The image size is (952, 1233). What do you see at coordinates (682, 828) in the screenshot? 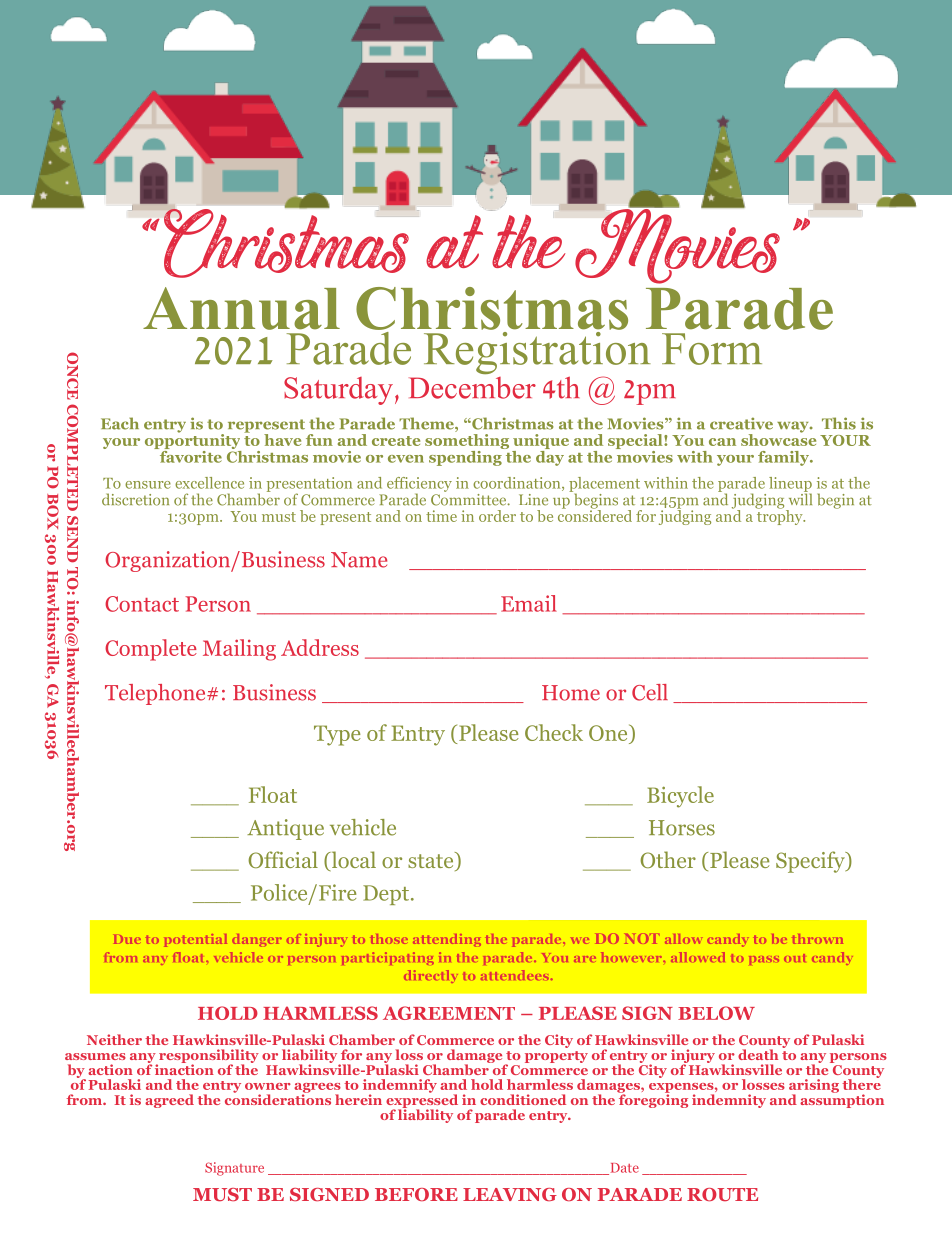
I see `Horses` at bounding box center [682, 828].
